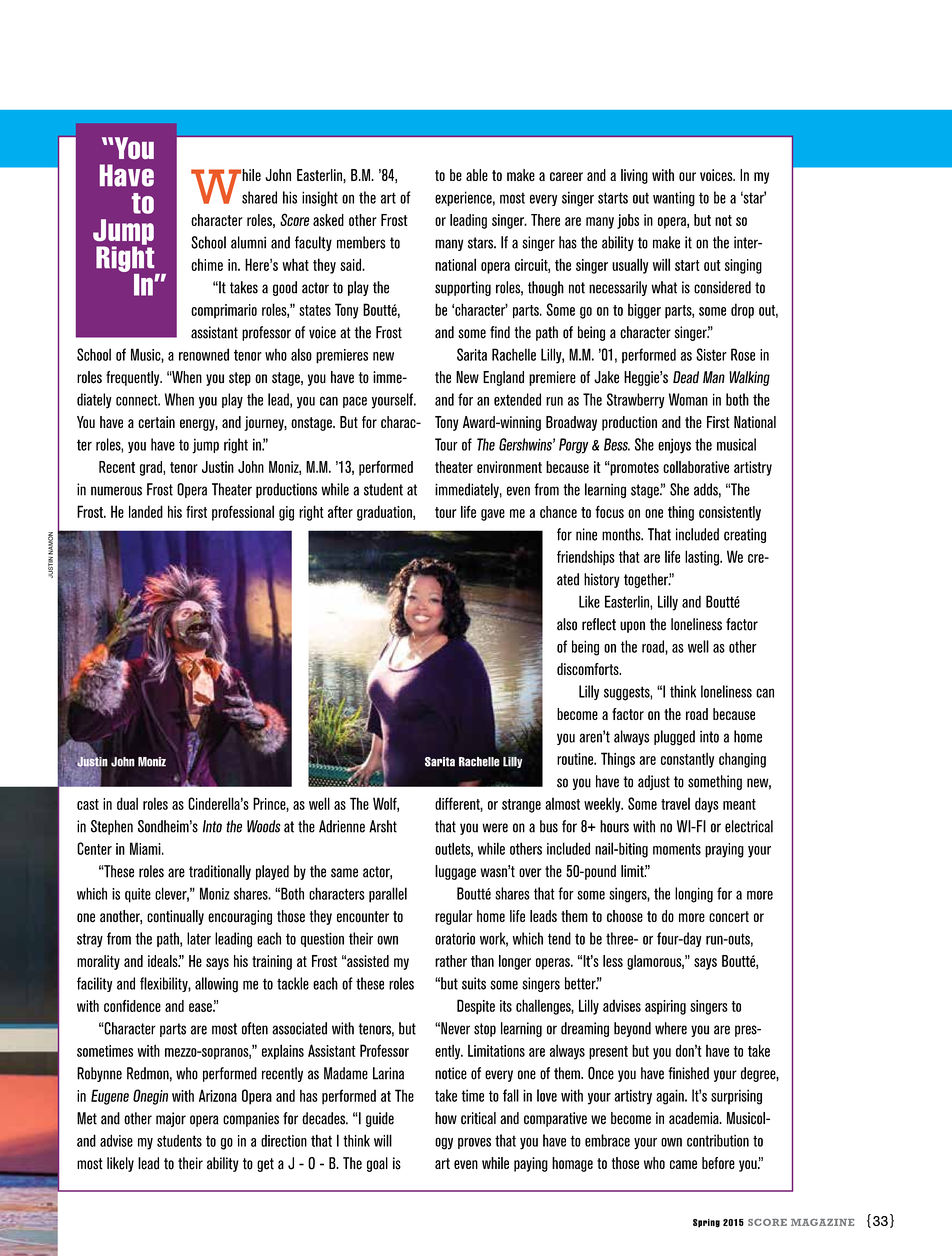 Image resolution: width=952 pixels, height=1256 pixels. I want to click on dual, so click(127, 803).
